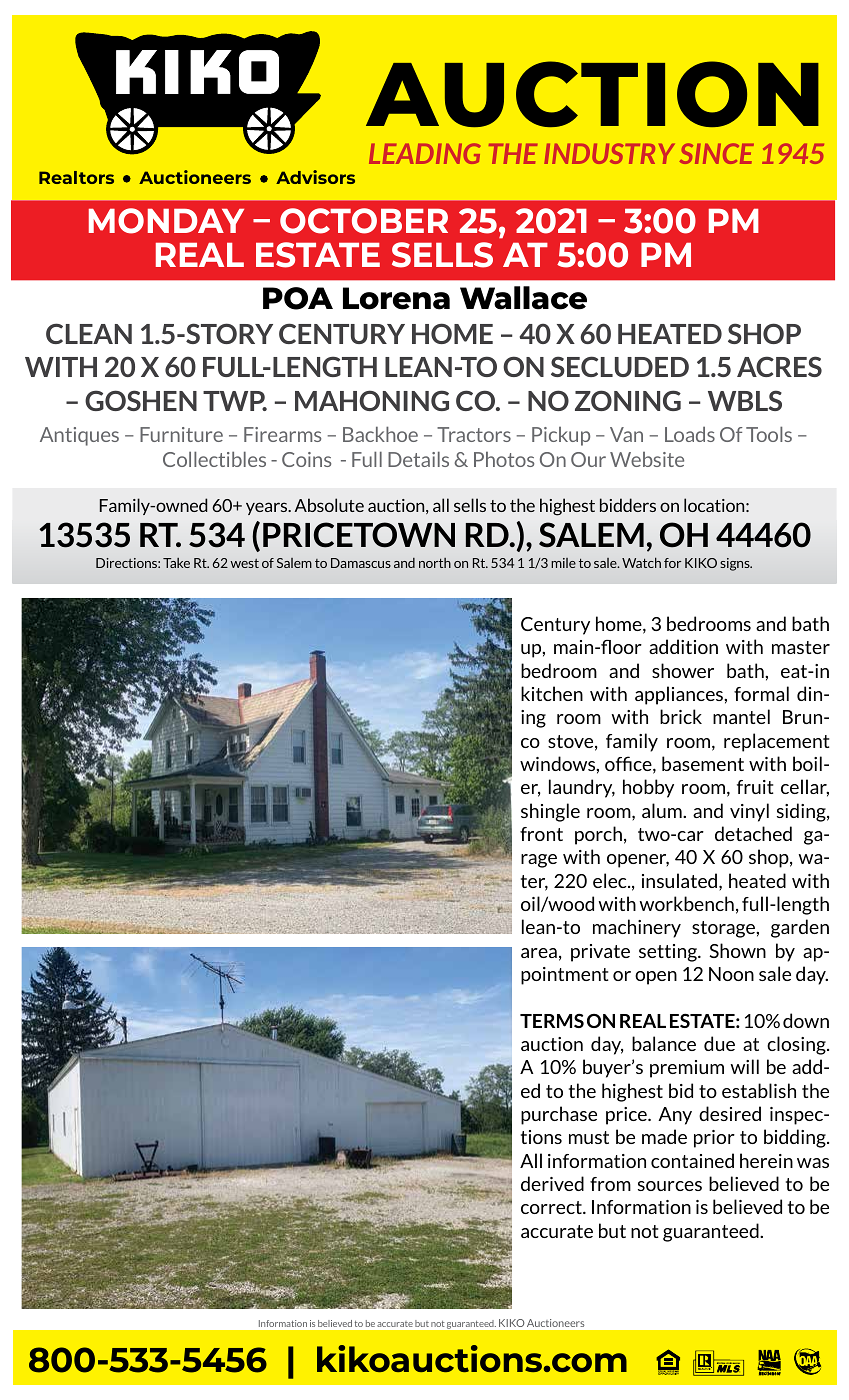 The height and width of the image is (1400, 849). I want to click on LEADING, so click(425, 153).
